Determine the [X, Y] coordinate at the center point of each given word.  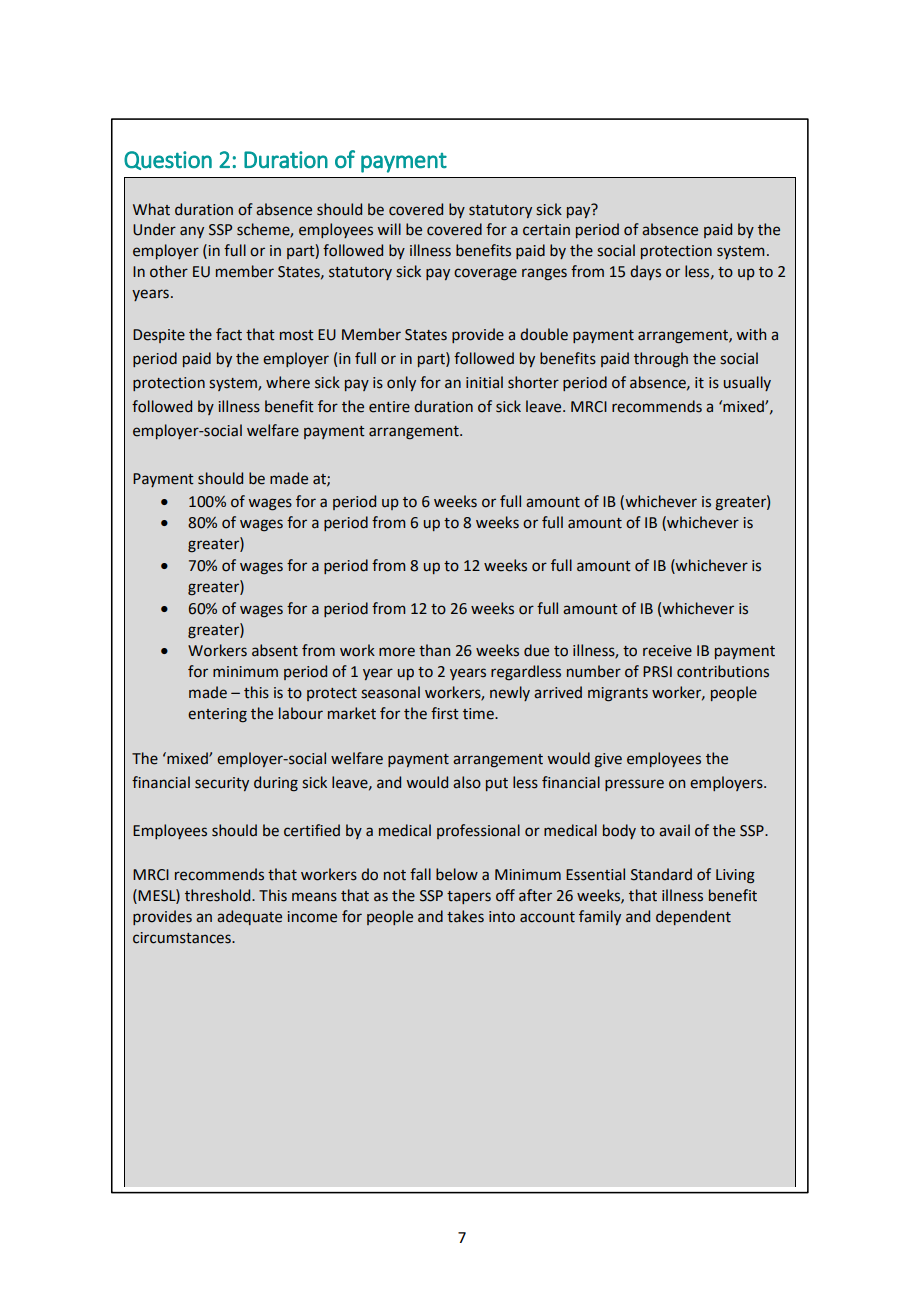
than [434, 650]
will [389, 229]
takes [465, 916]
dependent [693, 917]
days [645, 272]
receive [667, 651]
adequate [249, 917]
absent [275, 650]
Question [168, 160]
